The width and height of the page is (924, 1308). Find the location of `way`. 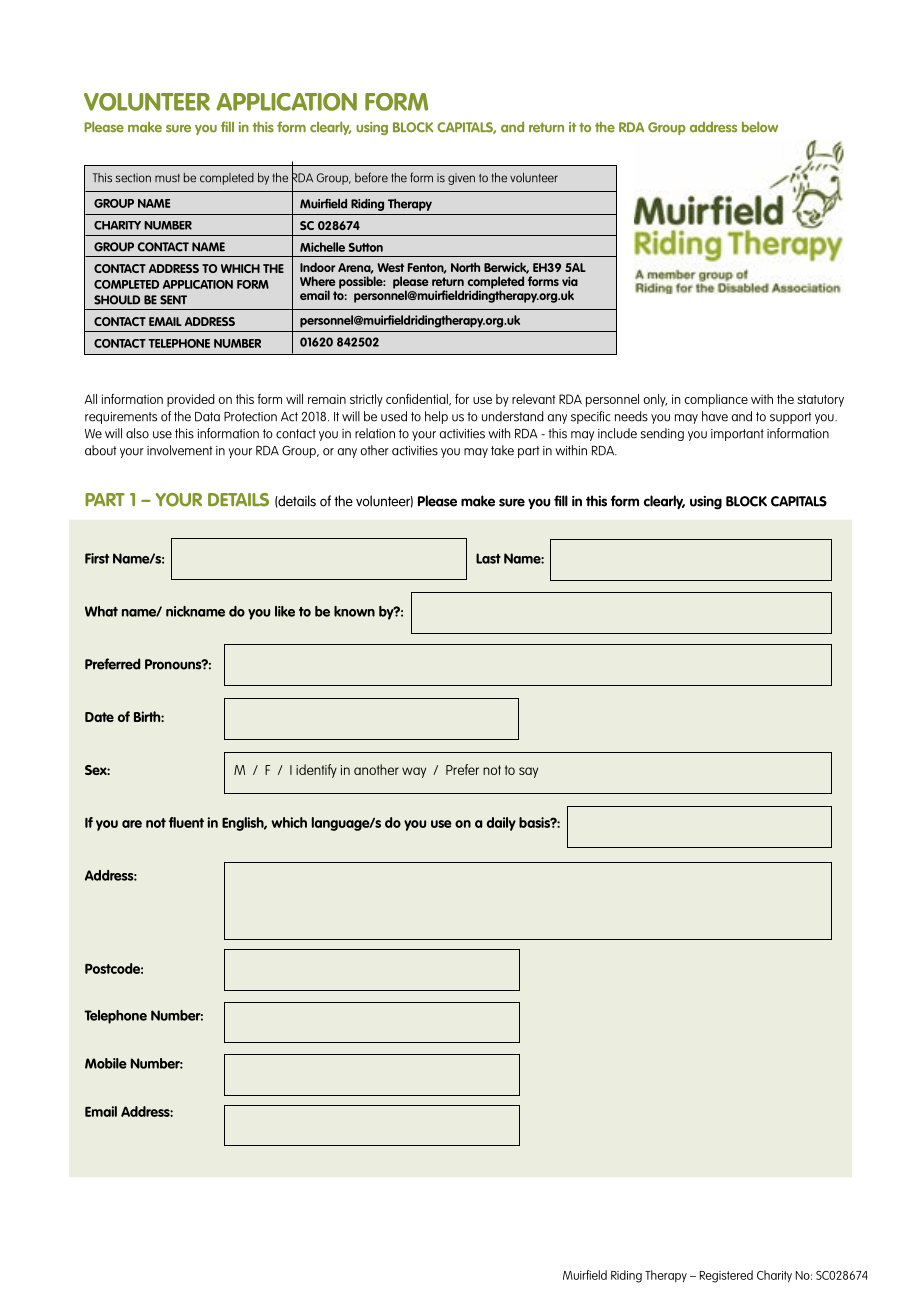

way is located at coordinates (414, 772).
